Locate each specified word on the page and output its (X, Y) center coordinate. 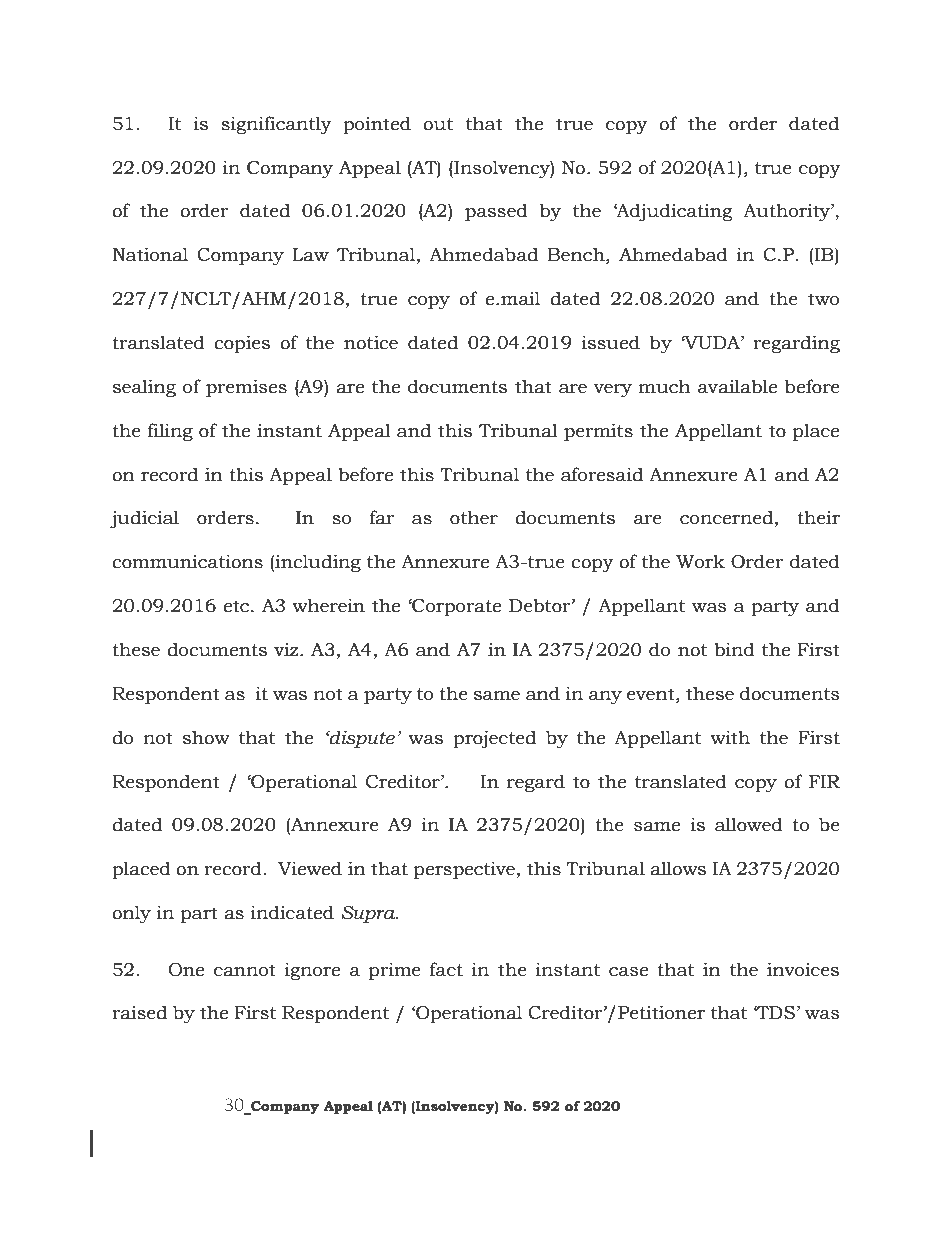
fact (446, 969)
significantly (276, 125)
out (438, 124)
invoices (803, 969)
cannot (245, 970)
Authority (787, 212)
